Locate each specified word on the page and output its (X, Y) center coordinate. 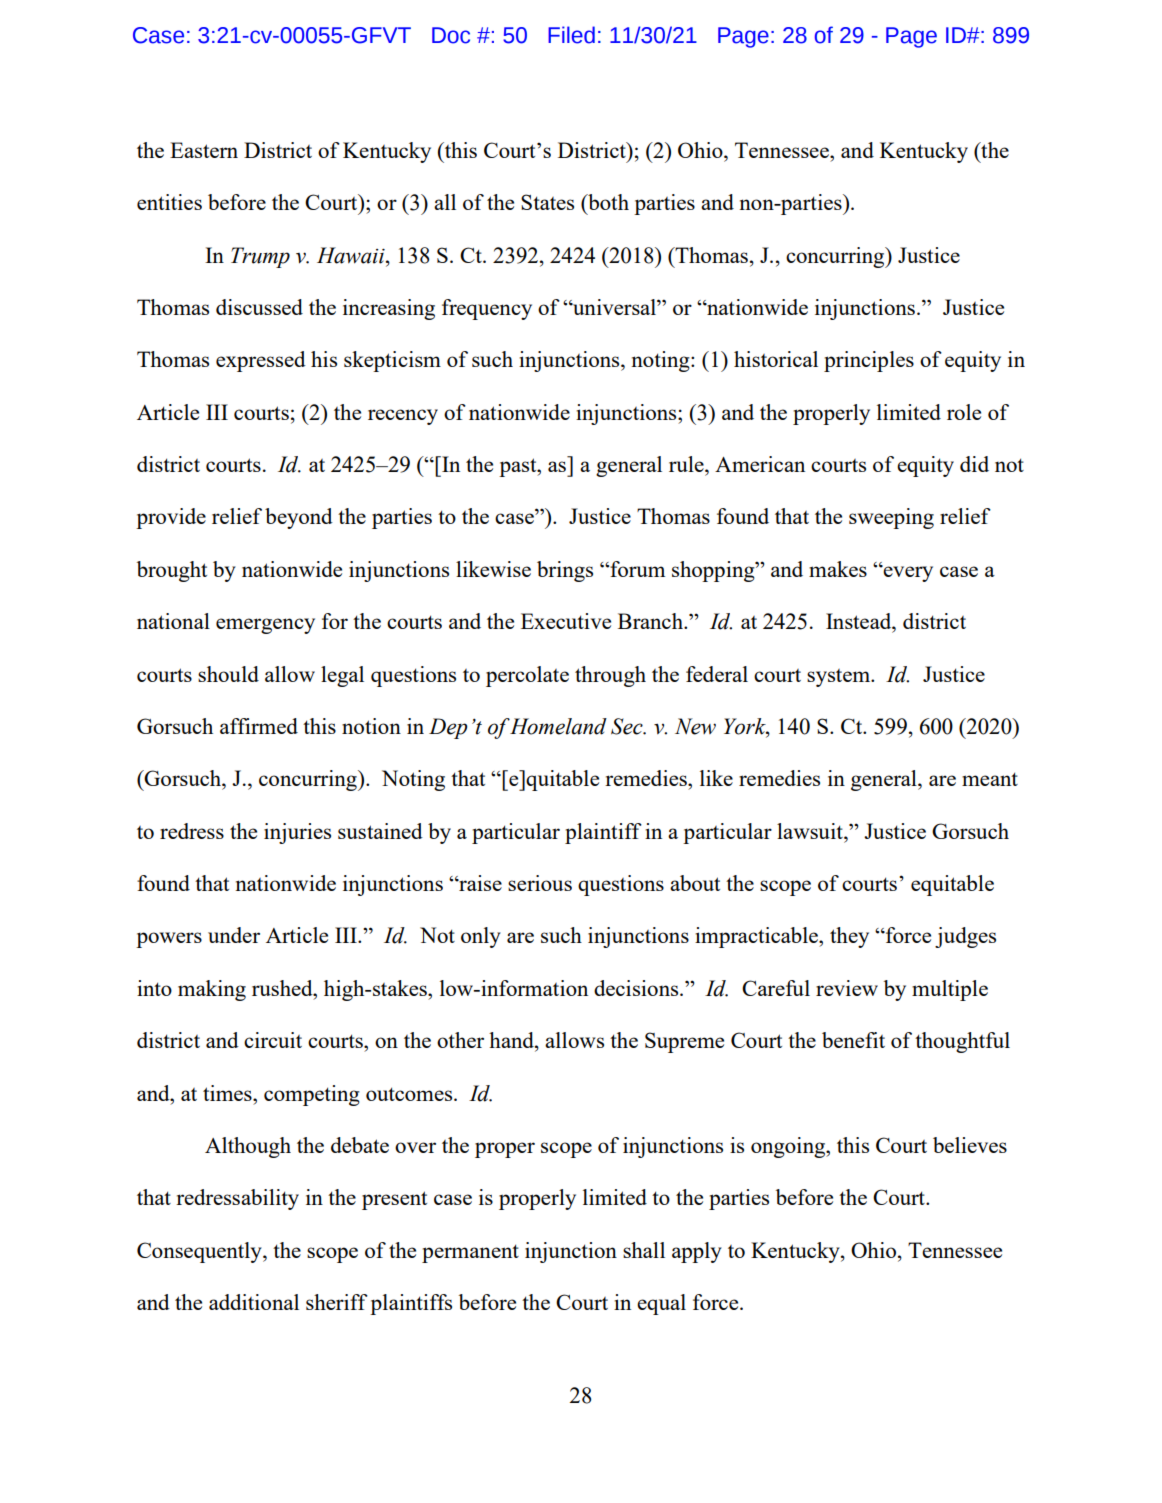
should (228, 674)
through (610, 676)
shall (644, 1250)
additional (254, 1302)
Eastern (204, 150)
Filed (571, 35)
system (839, 678)
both (607, 202)
